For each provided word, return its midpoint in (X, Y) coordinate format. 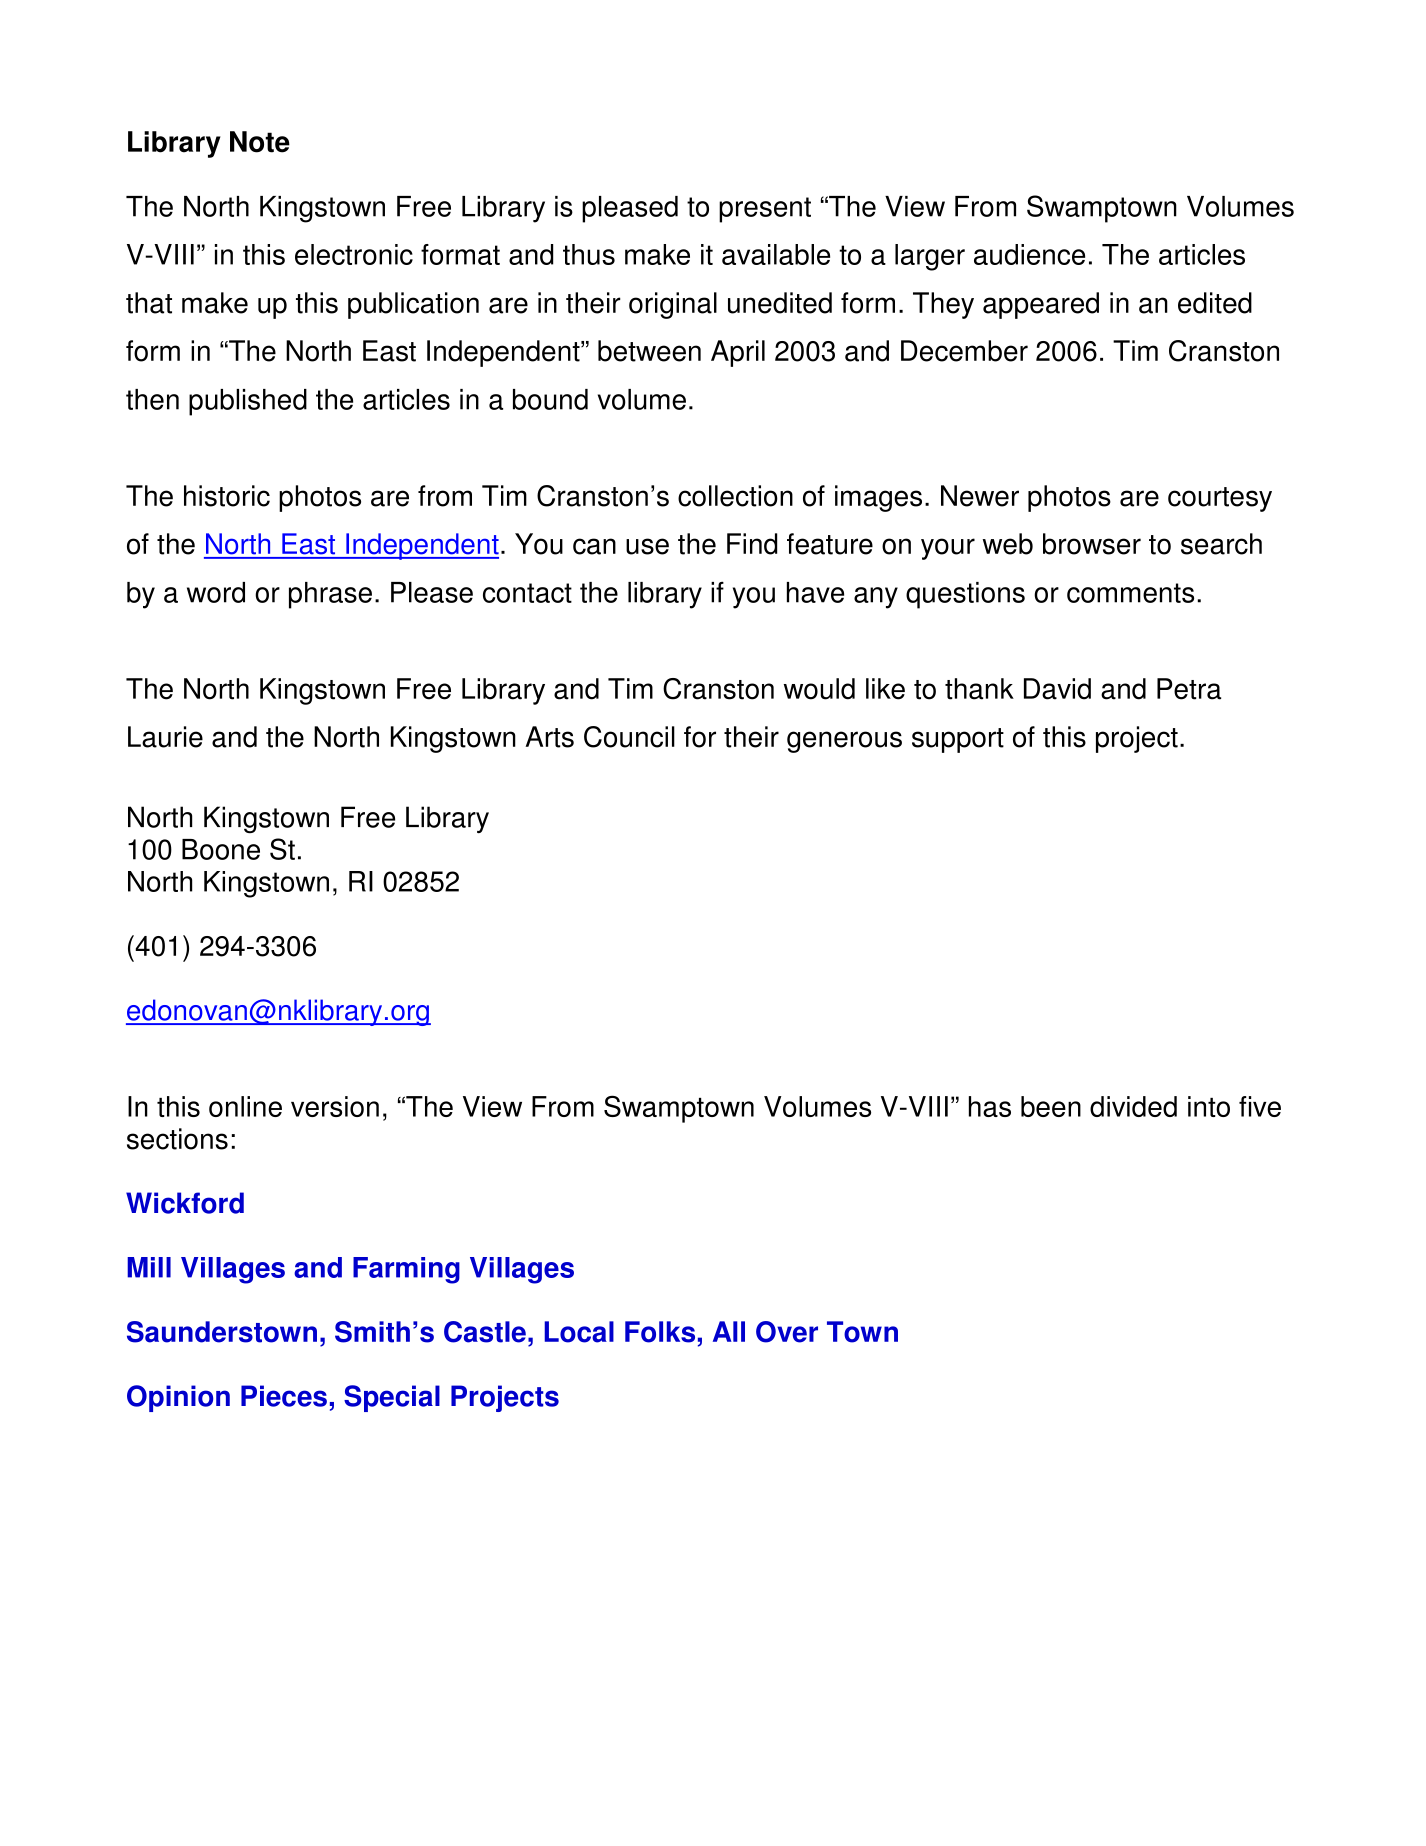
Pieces (284, 1396)
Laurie (165, 737)
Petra (1189, 689)
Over (787, 1332)
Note (260, 142)
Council (629, 737)
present (765, 210)
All (729, 1331)
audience (1029, 254)
